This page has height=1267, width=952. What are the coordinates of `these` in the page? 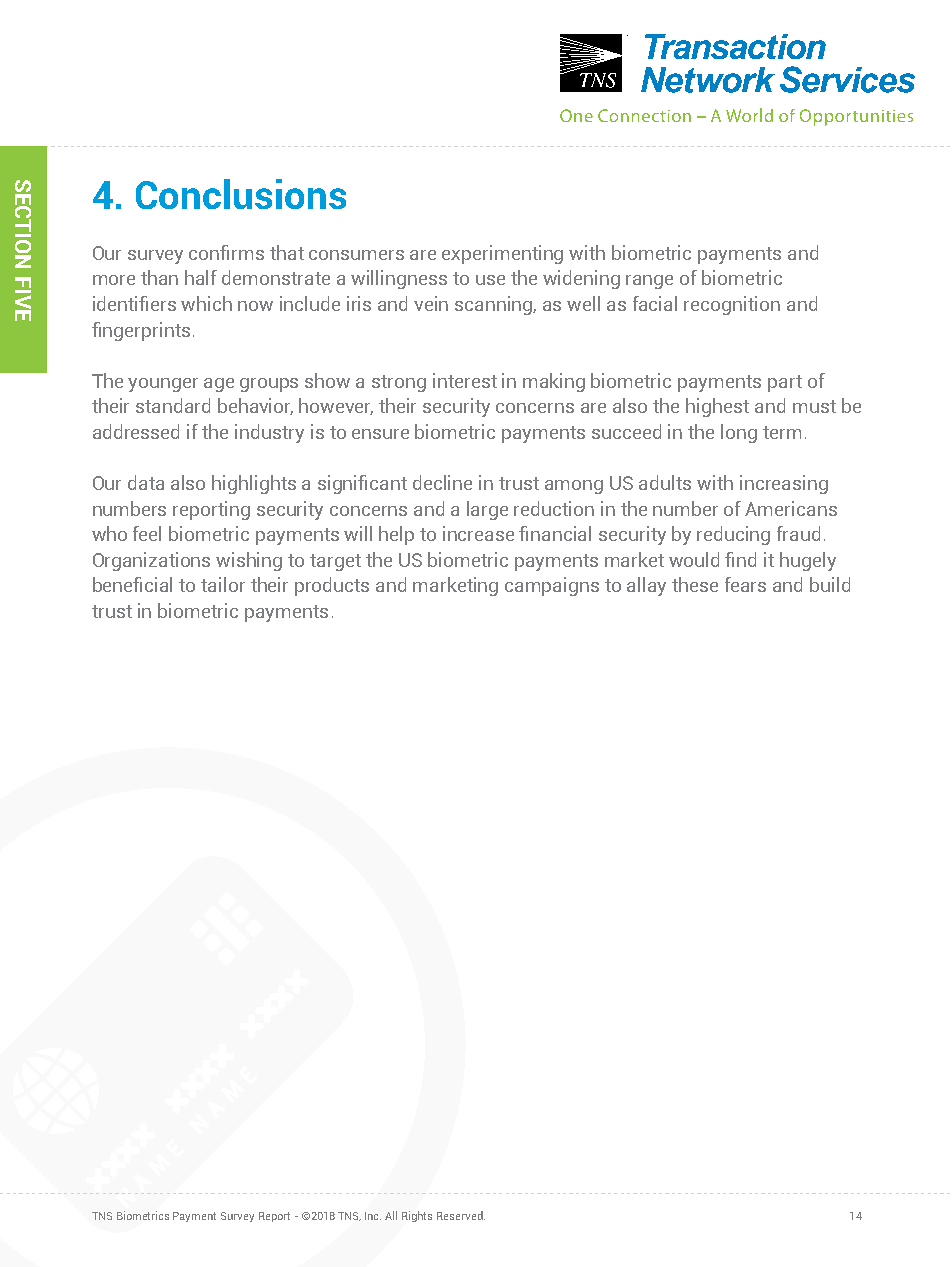 It's located at (695, 584).
